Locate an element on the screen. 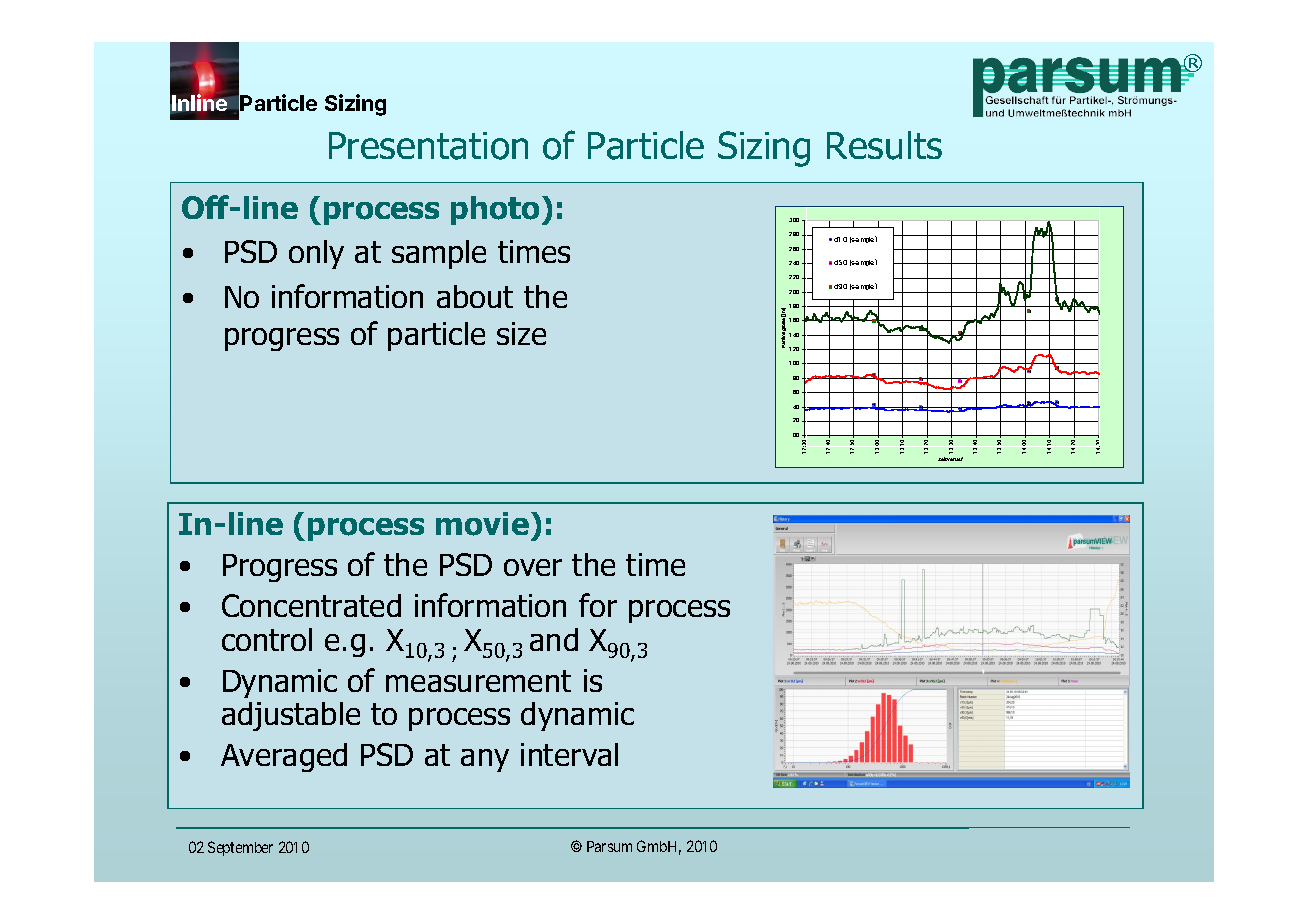  any is located at coordinates (485, 760).
